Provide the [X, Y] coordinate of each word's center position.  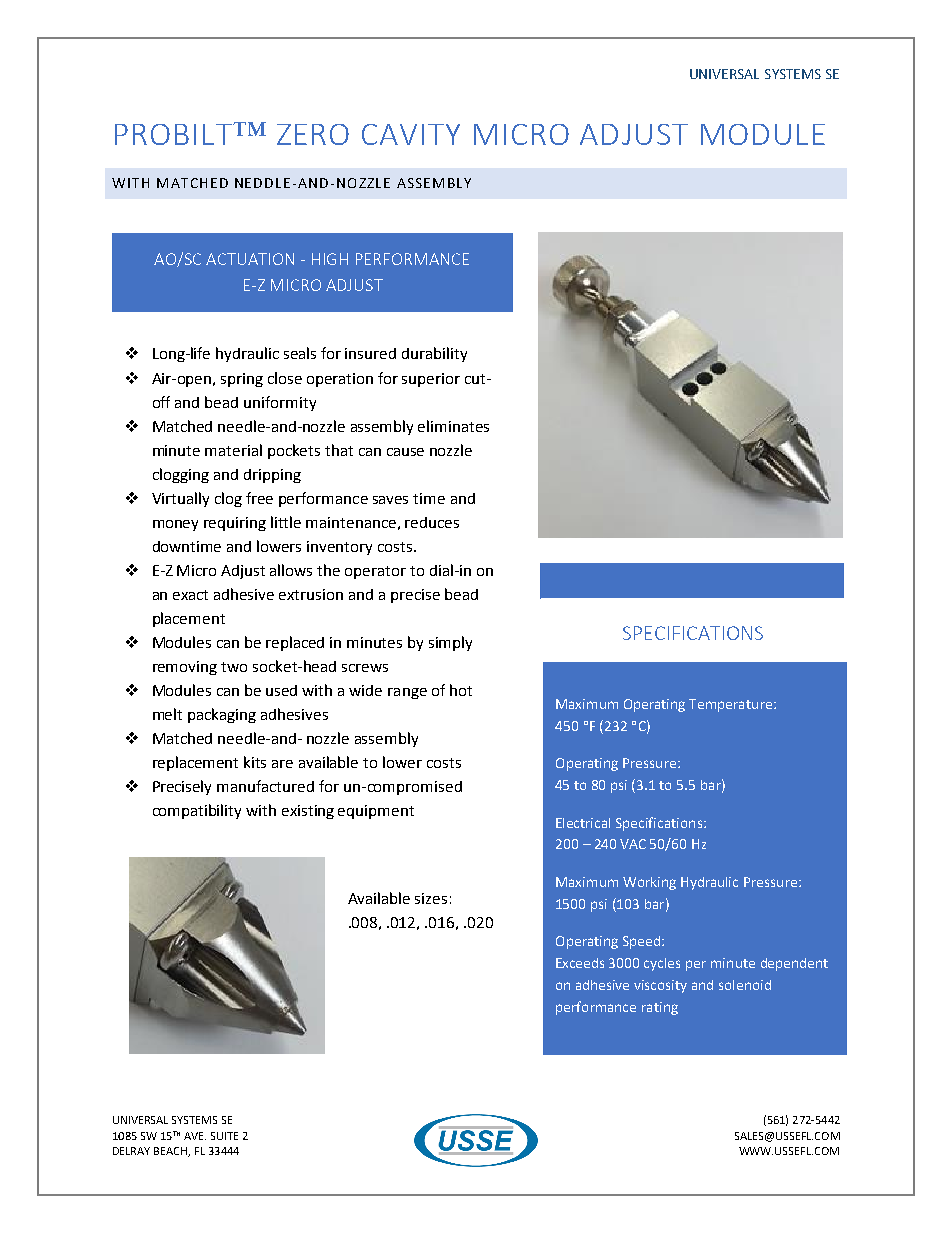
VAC [633, 844]
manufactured [265, 786]
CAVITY [411, 134]
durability [434, 354]
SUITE [224, 1136]
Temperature [732, 705]
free [259, 498]
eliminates [453, 426]
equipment [376, 812]
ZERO [313, 134]
